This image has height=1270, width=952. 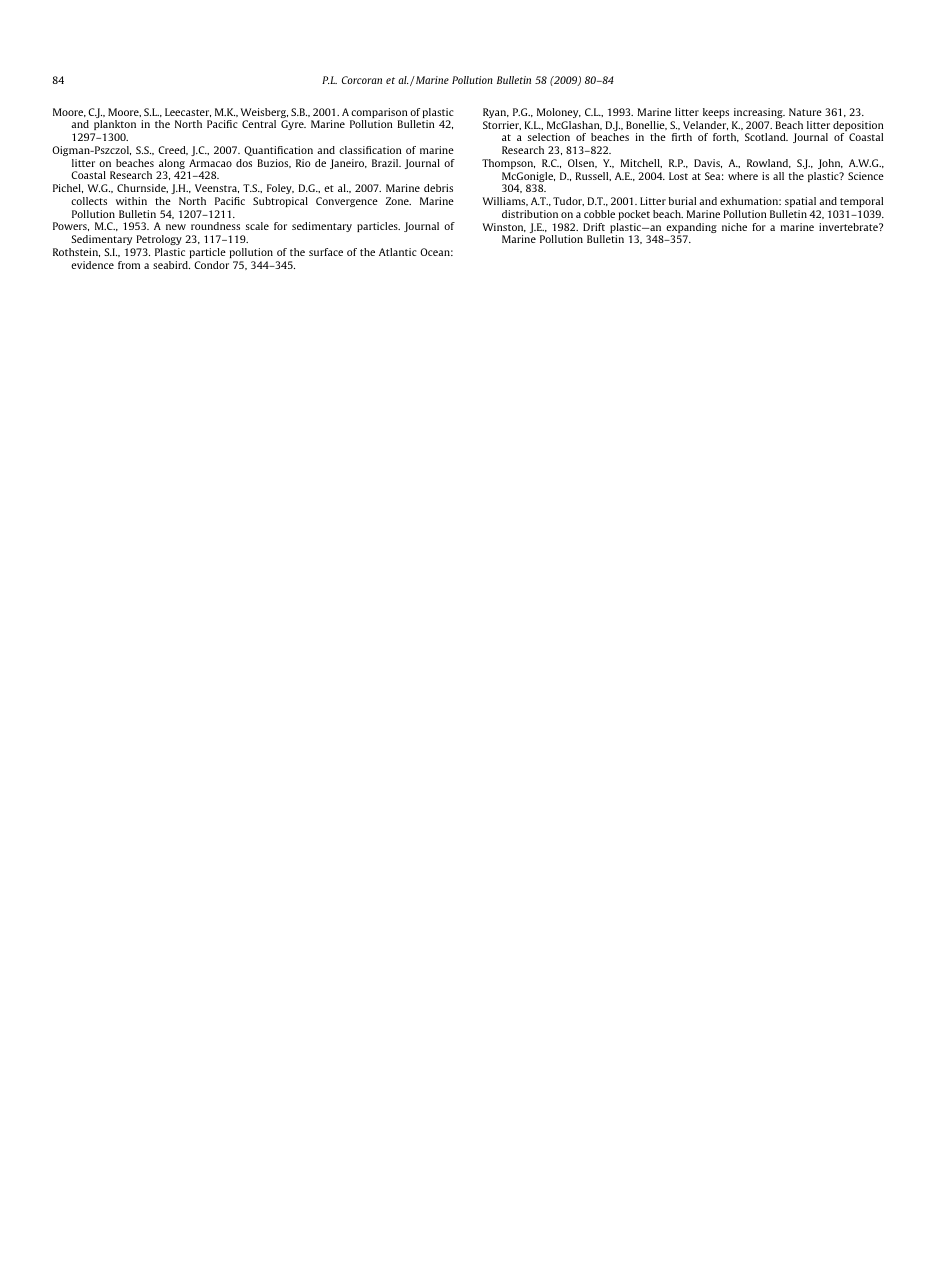 I want to click on Ryan, so click(x=496, y=113).
